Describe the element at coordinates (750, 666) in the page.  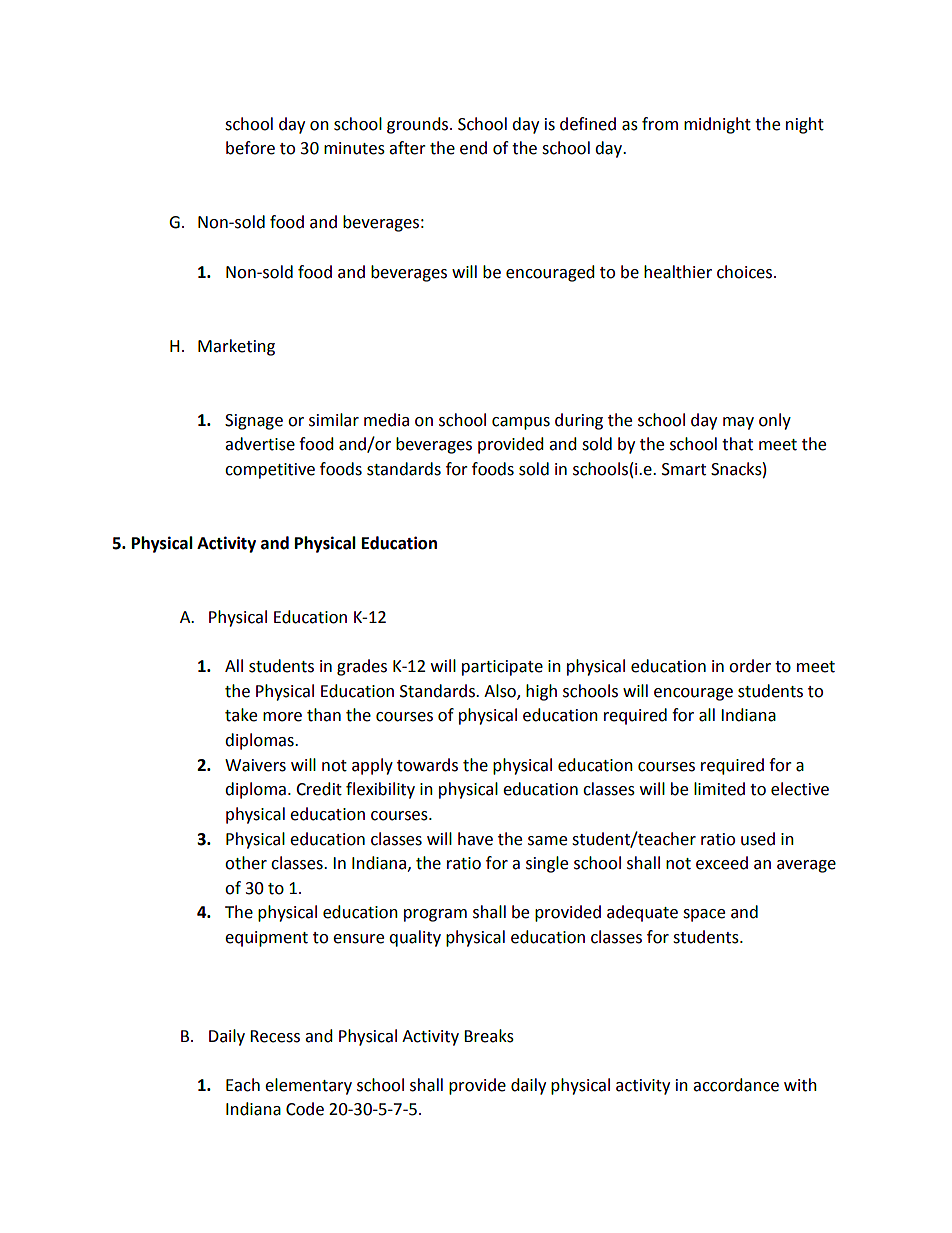
I see `order` at that location.
